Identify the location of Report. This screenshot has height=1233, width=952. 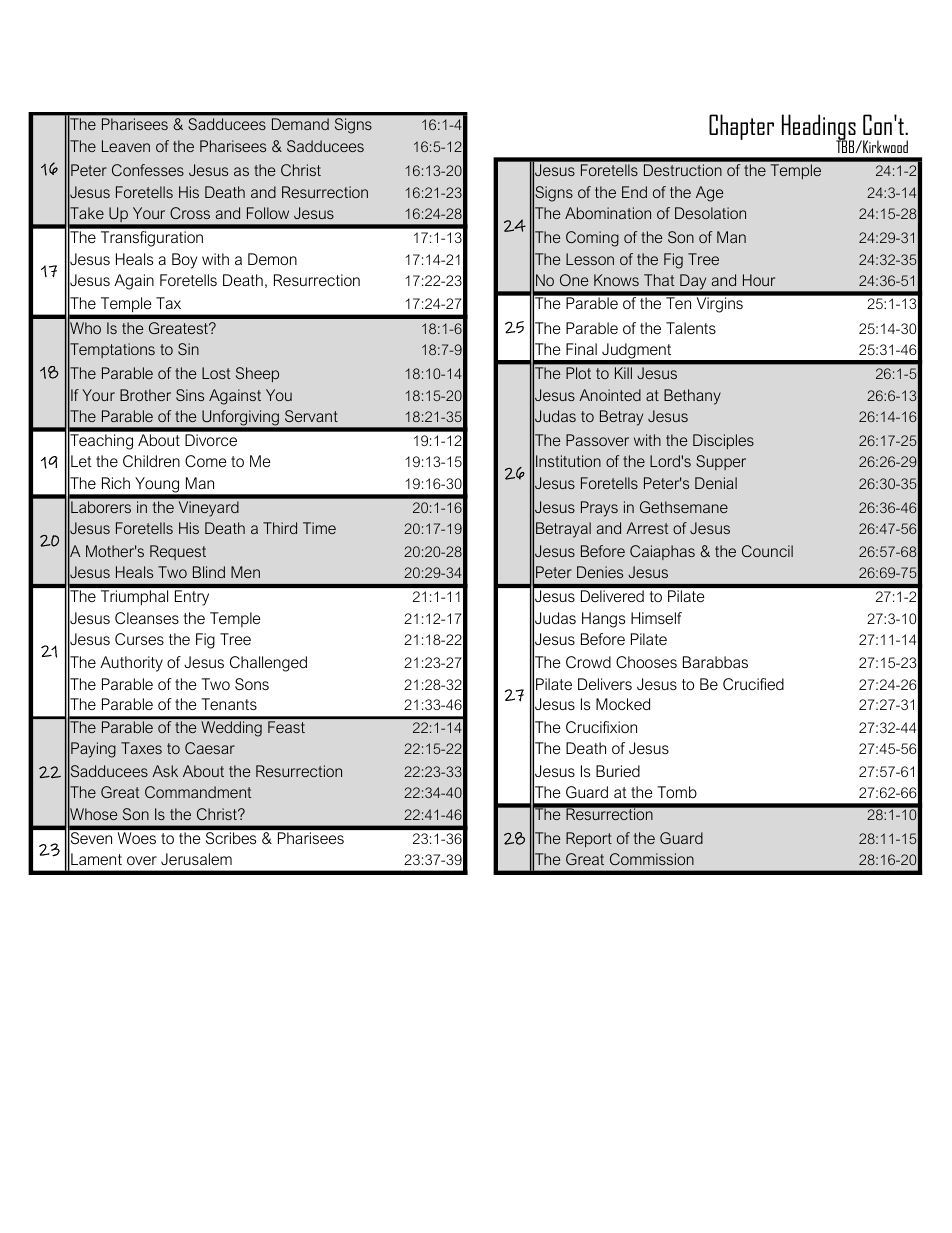
(589, 839).
